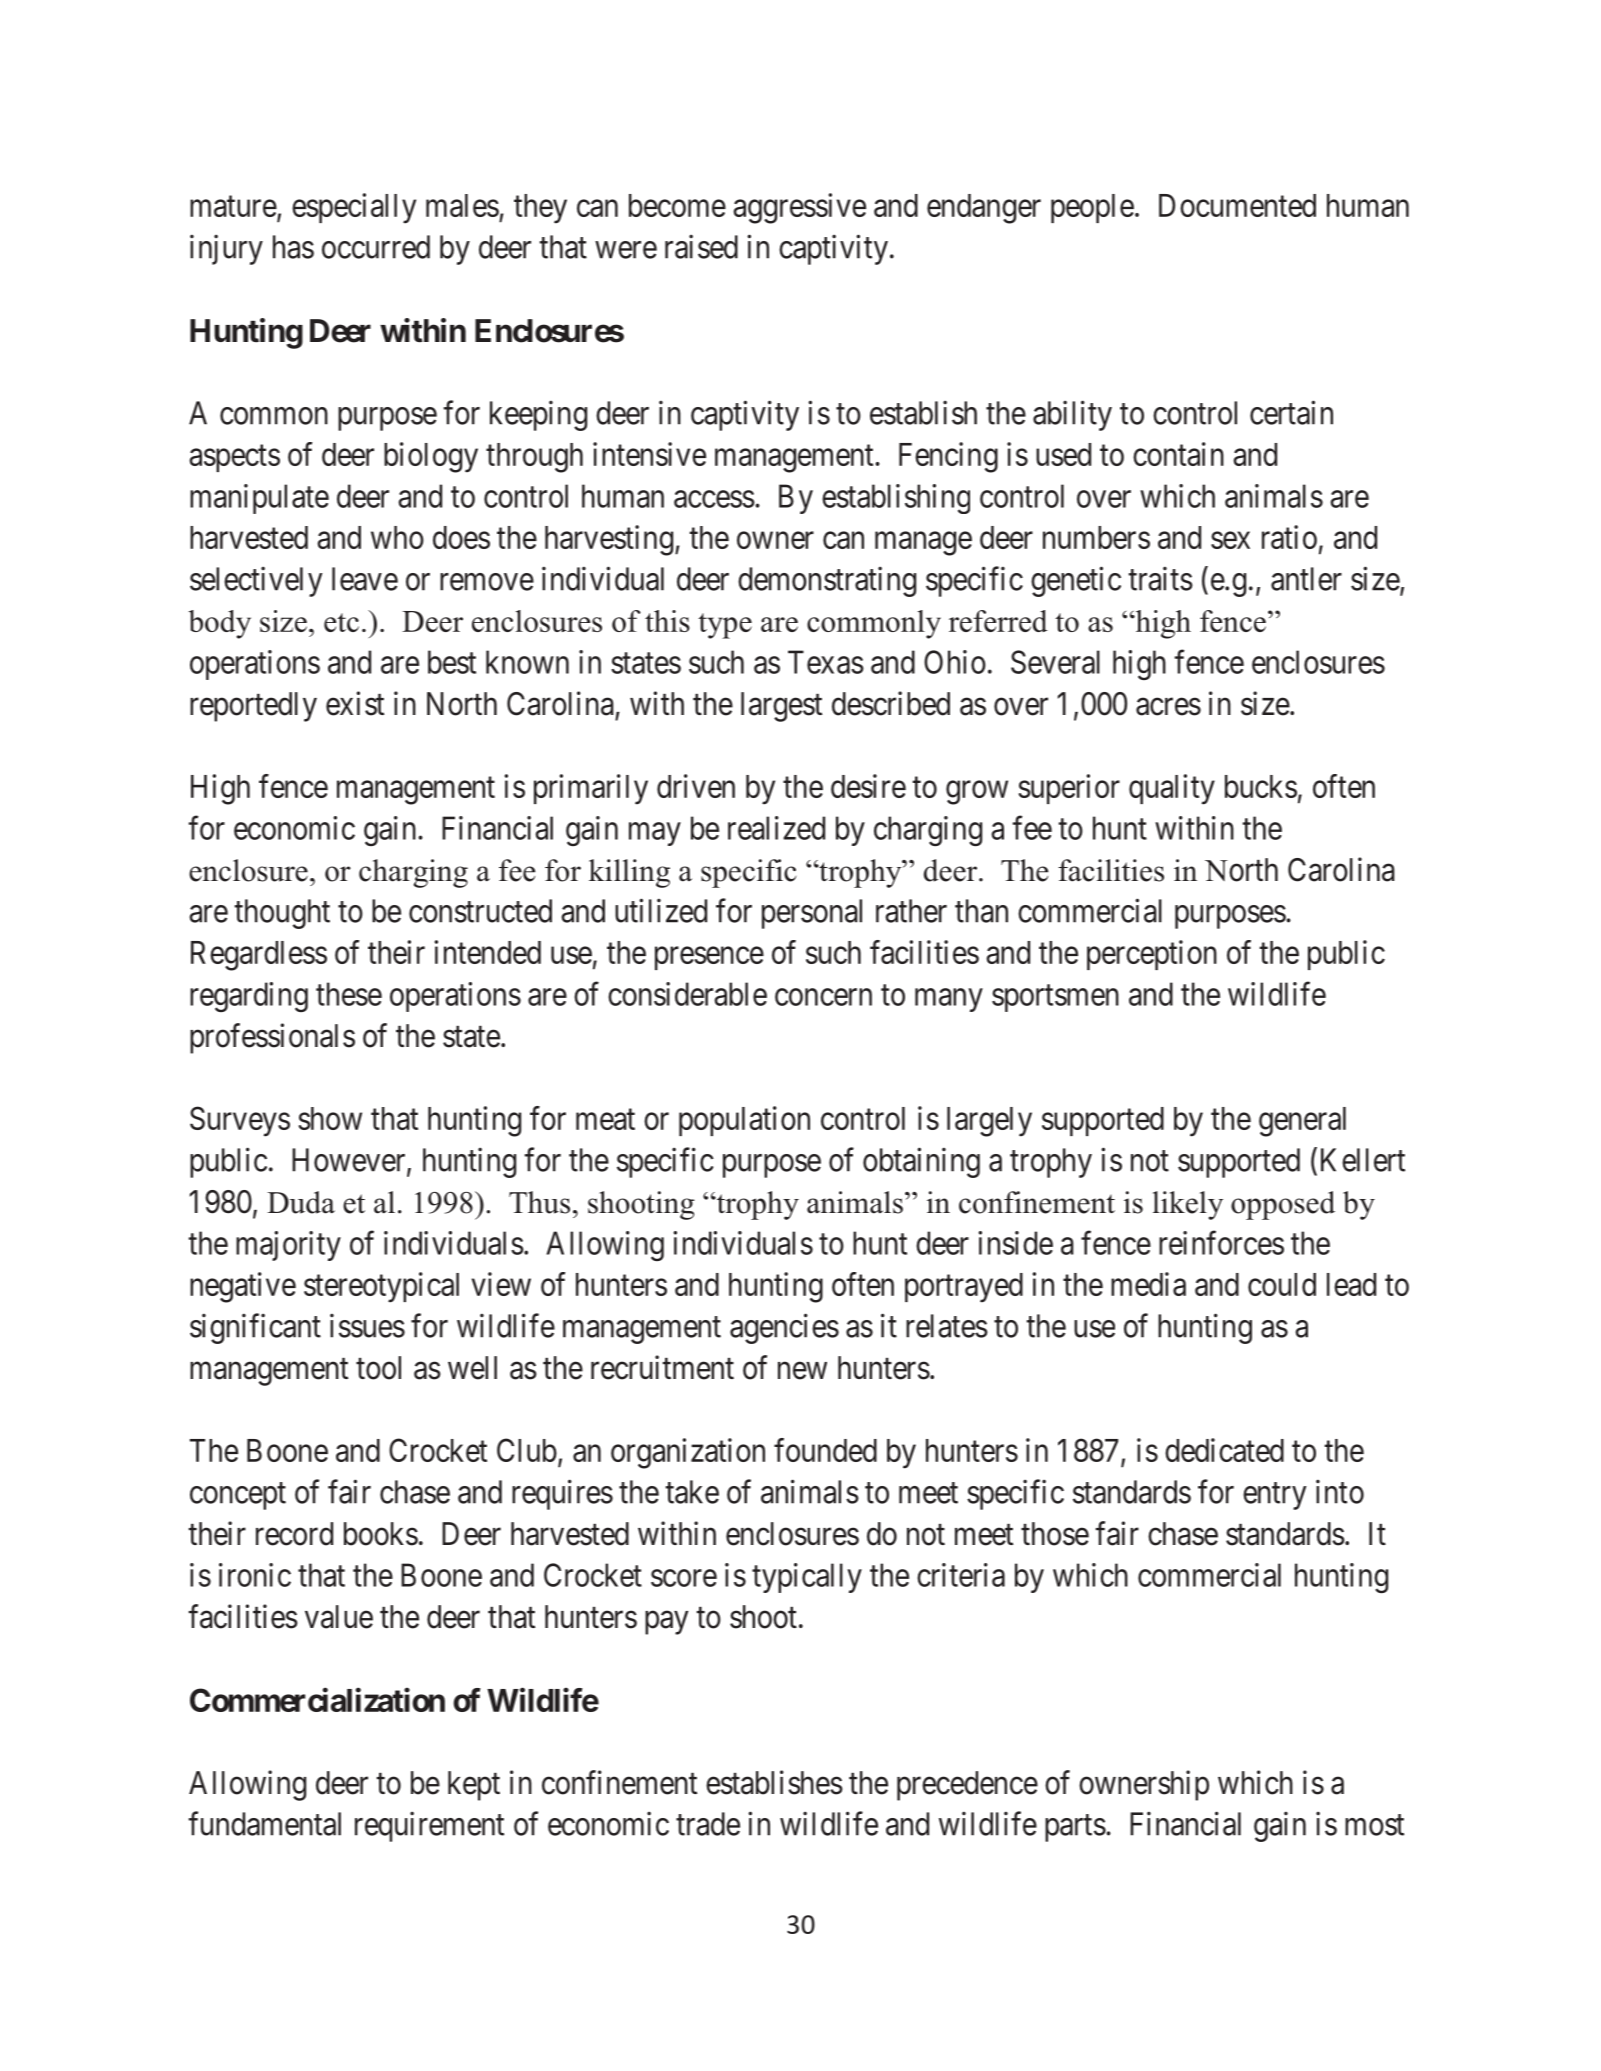 The width and height of the page is (1601, 2071). I want to click on Documented, so click(1237, 205).
